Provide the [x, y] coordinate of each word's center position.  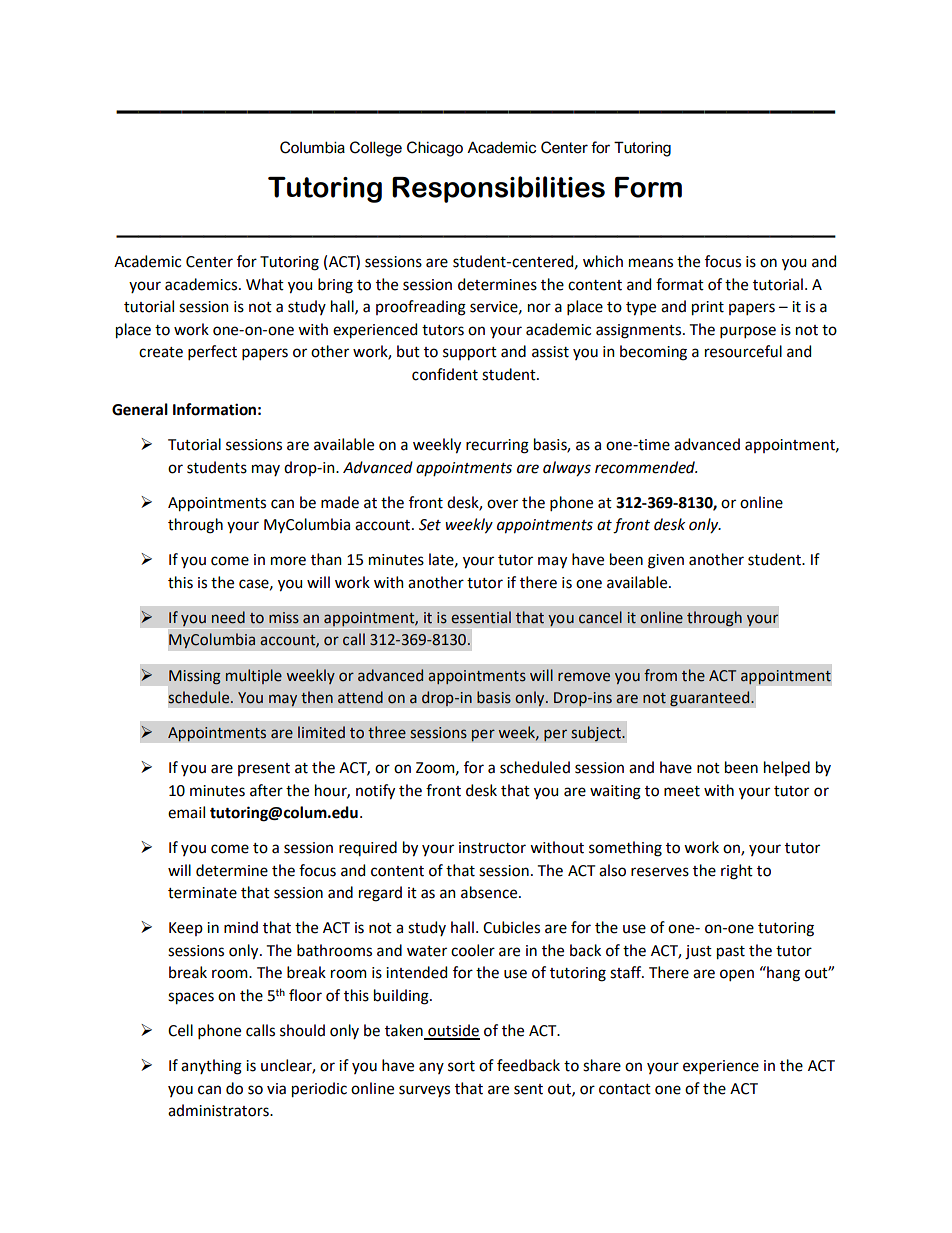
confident [445, 374]
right [737, 872]
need [228, 617]
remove [584, 677]
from [660, 675]
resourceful [743, 351]
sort [461, 1066]
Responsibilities [498, 189]
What [265, 284]
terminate [202, 893]
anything [211, 1067]
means [651, 263]
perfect [212, 352]
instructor [492, 848]
